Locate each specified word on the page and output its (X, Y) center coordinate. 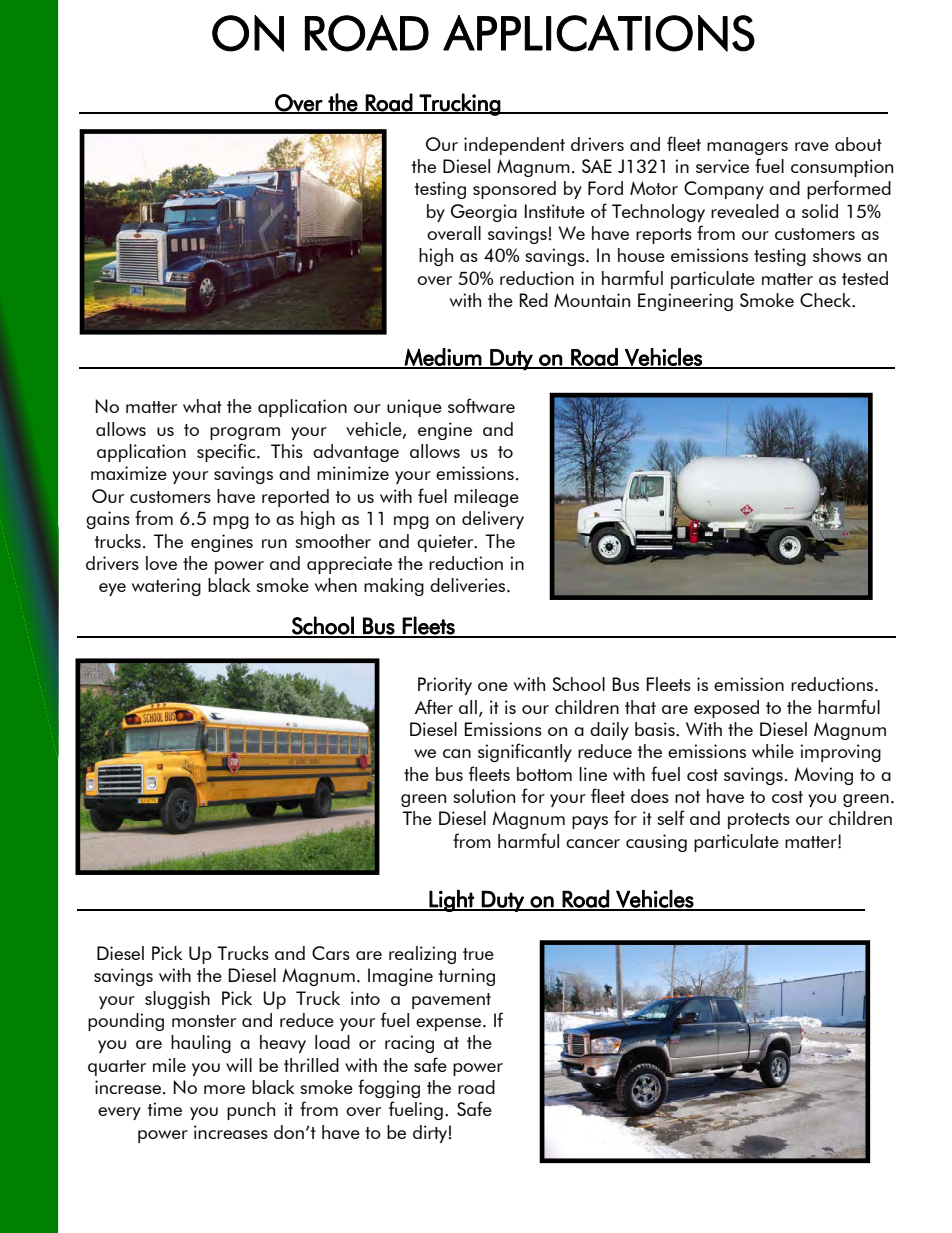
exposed (726, 709)
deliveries (469, 585)
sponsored (514, 190)
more (224, 1089)
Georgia (484, 213)
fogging (389, 1088)
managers (747, 148)
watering (166, 587)
